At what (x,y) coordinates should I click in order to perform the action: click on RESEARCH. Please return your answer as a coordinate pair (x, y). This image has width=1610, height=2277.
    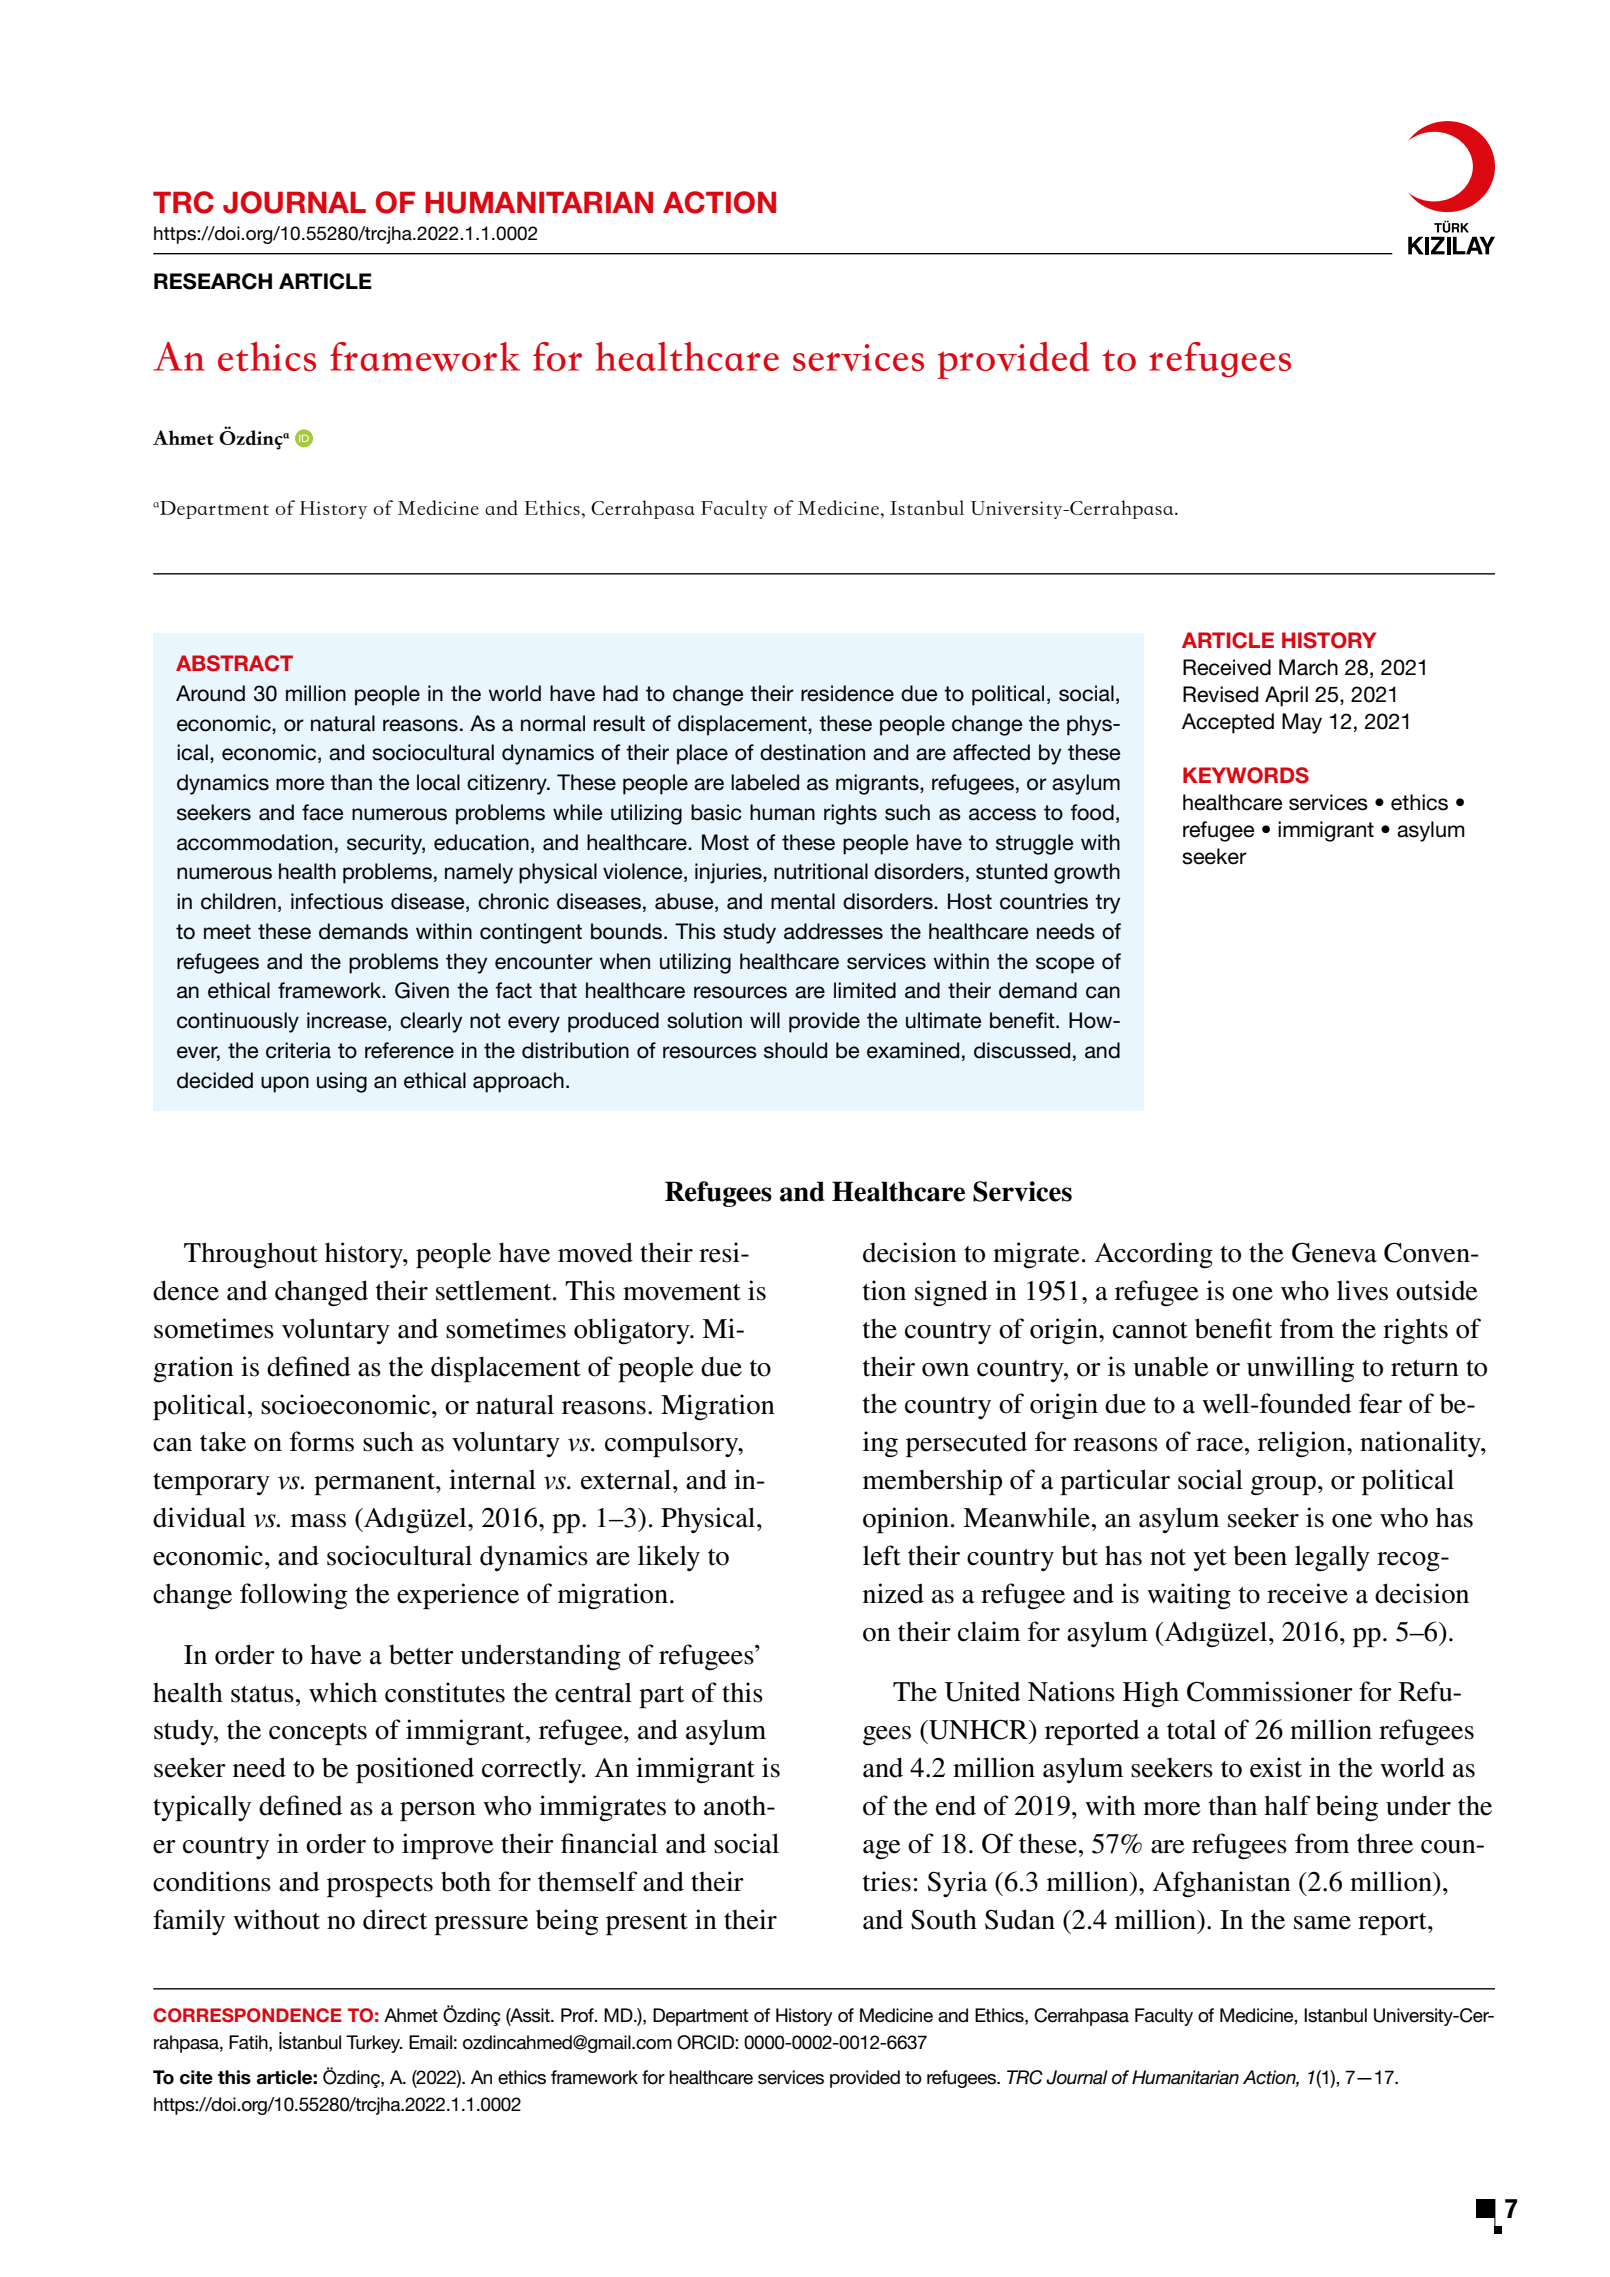
    Looking at the image, I should click on (213, 281).
